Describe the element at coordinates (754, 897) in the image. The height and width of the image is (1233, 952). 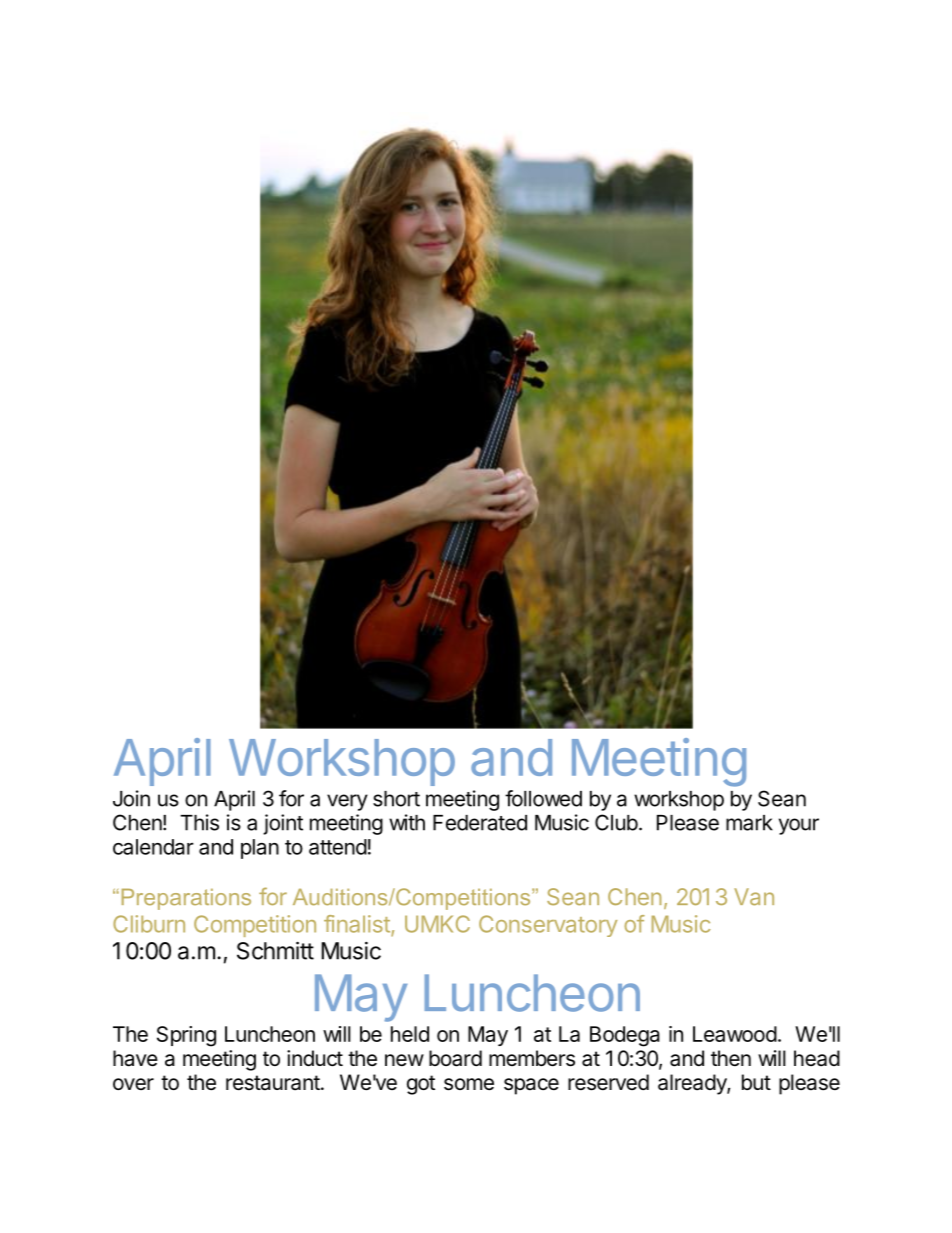
I see `Van` at that location.
